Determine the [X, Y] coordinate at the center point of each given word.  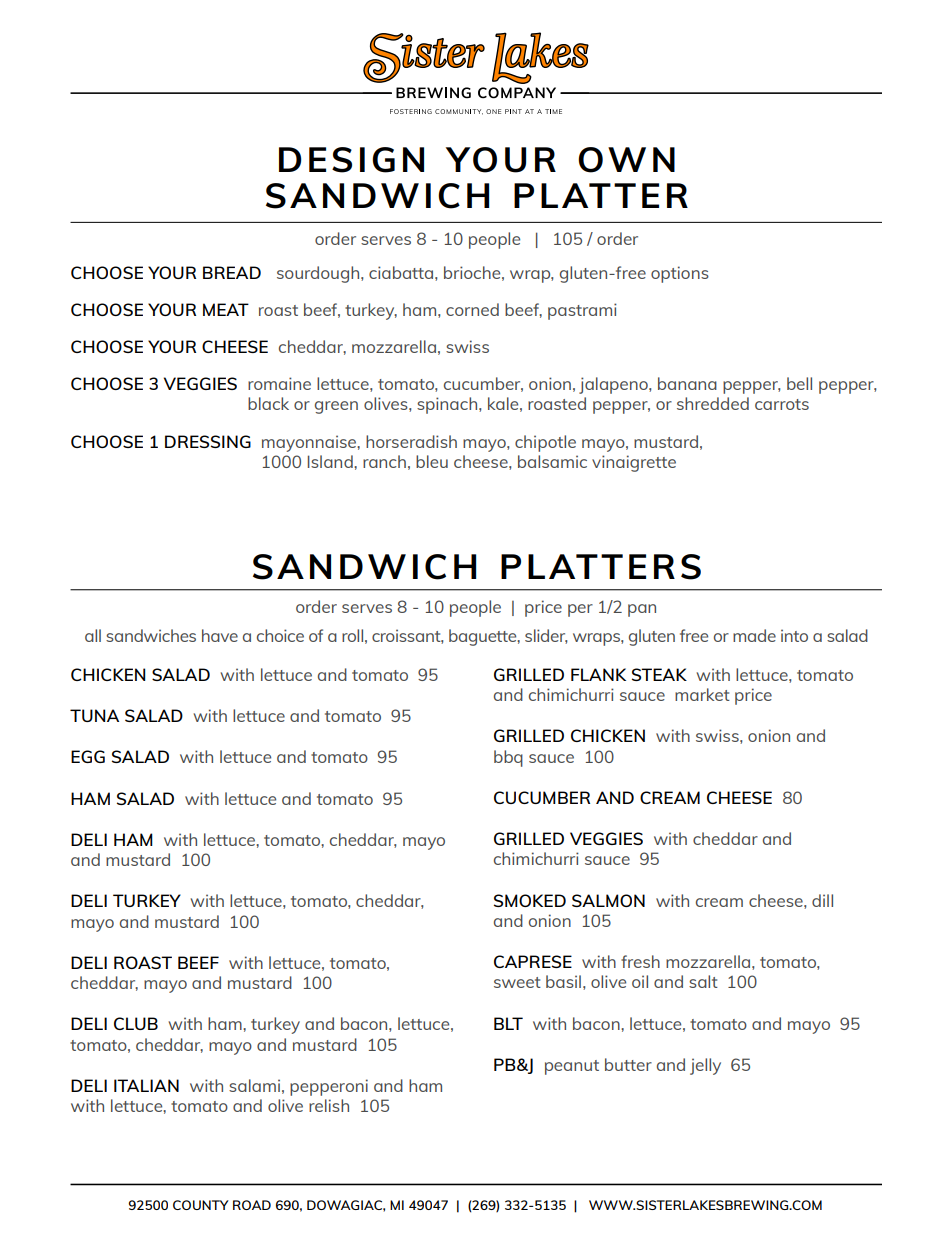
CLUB [136, 1023]
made [754, 635]
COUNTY [201, 1205]
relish [329, 1105]
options [680, 274]
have [220, 635]
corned [472, 309]
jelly [705, 1066]
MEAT [226, 309]
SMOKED [530, 900]
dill [822, 900]
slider [546, 636]
